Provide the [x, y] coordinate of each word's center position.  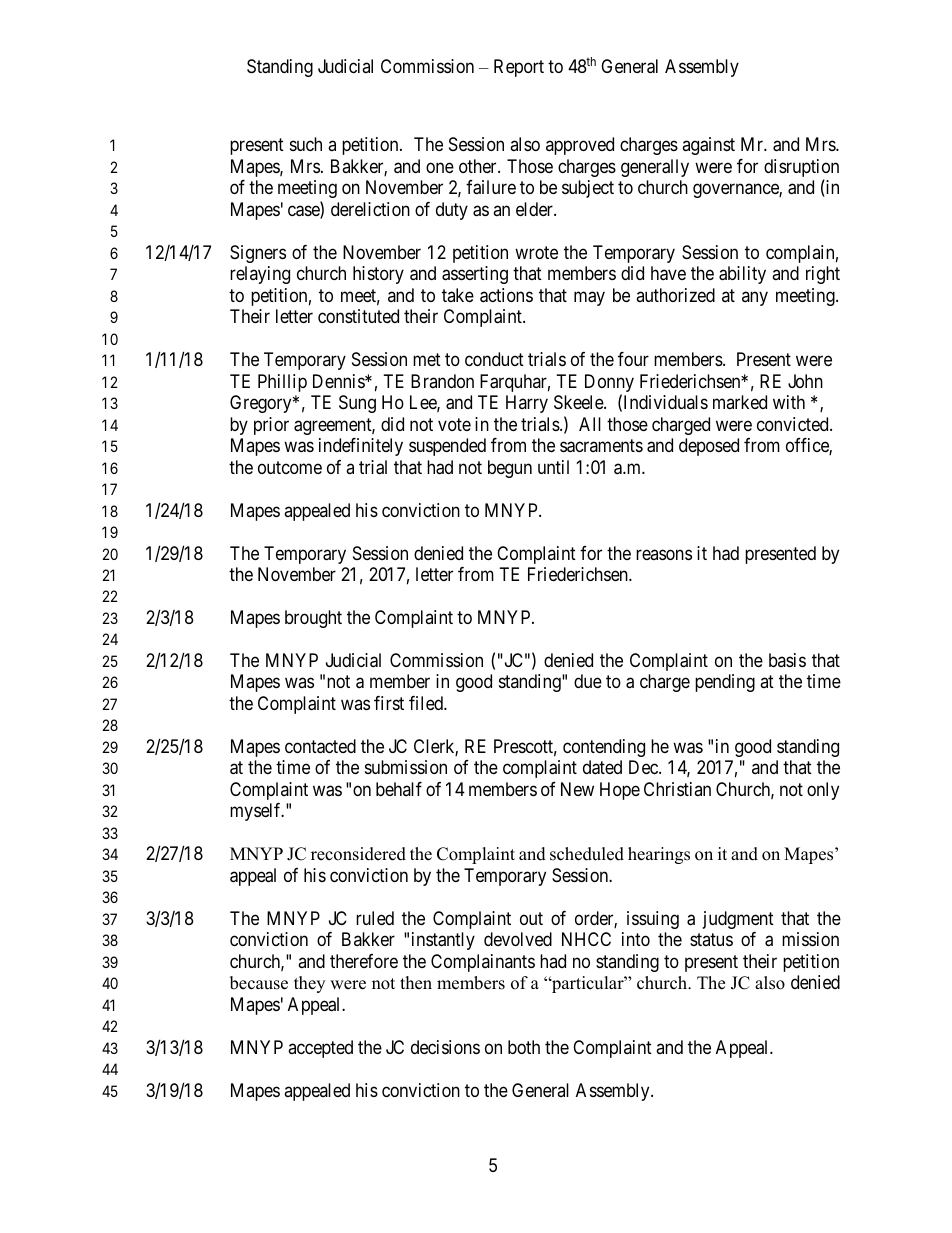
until [553, 467]
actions [506, 295]
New [577, 789]
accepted [320, 1049]
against [708, 146]
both [524, 1047]
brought [313, 619]
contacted [320, 746]
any [755, 298]
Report [519, 68]
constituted [358, 316]
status [711, 939]
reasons [664, 554]
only [823, 791]
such [306, 144]
